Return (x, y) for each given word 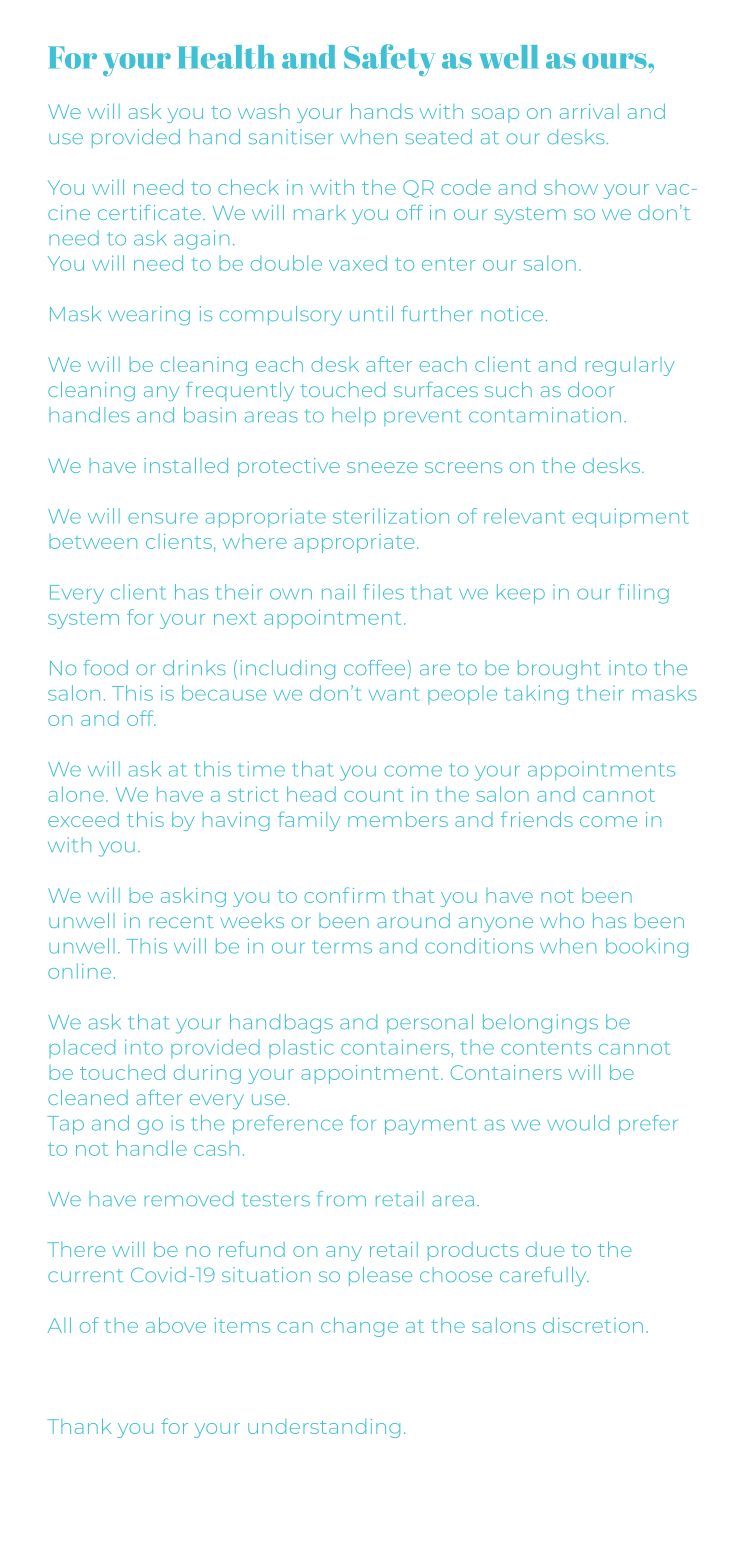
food (106, 667)
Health (226, 57)
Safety (389, 60)
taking (536, 695)
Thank (79, 1426)
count (373, 795)
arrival (589, 111)
